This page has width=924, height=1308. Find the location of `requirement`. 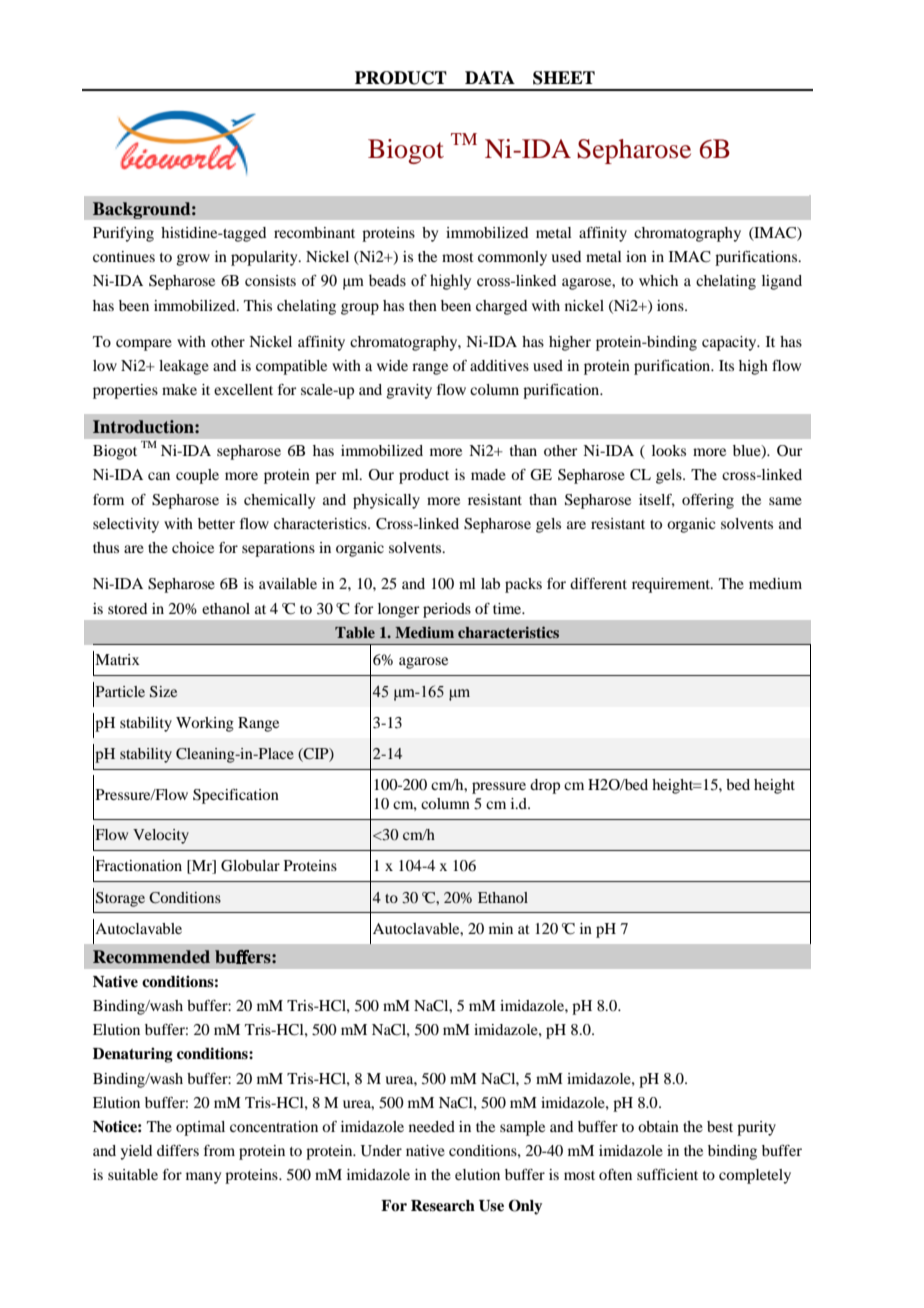

requirement is located at coordinates (672, 585).
